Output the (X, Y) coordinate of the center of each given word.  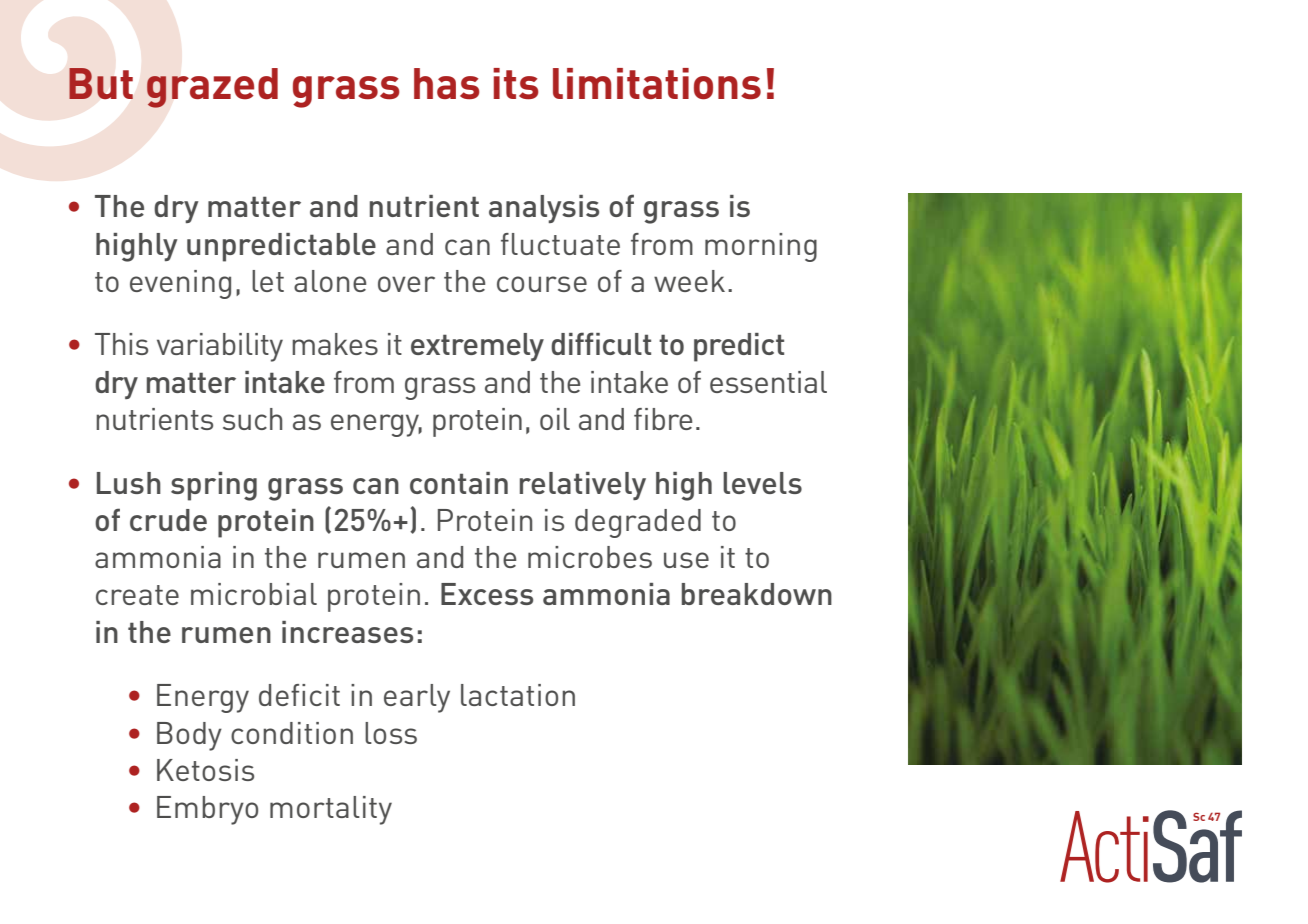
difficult (601, 343)
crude (168, 520)
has (447, 84)
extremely (477, 347)
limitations (657, 84)
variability (220, 347)
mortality (331, 810)
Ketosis (205, 770)
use (686, 560)
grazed (212, 88)
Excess (487, 594)
